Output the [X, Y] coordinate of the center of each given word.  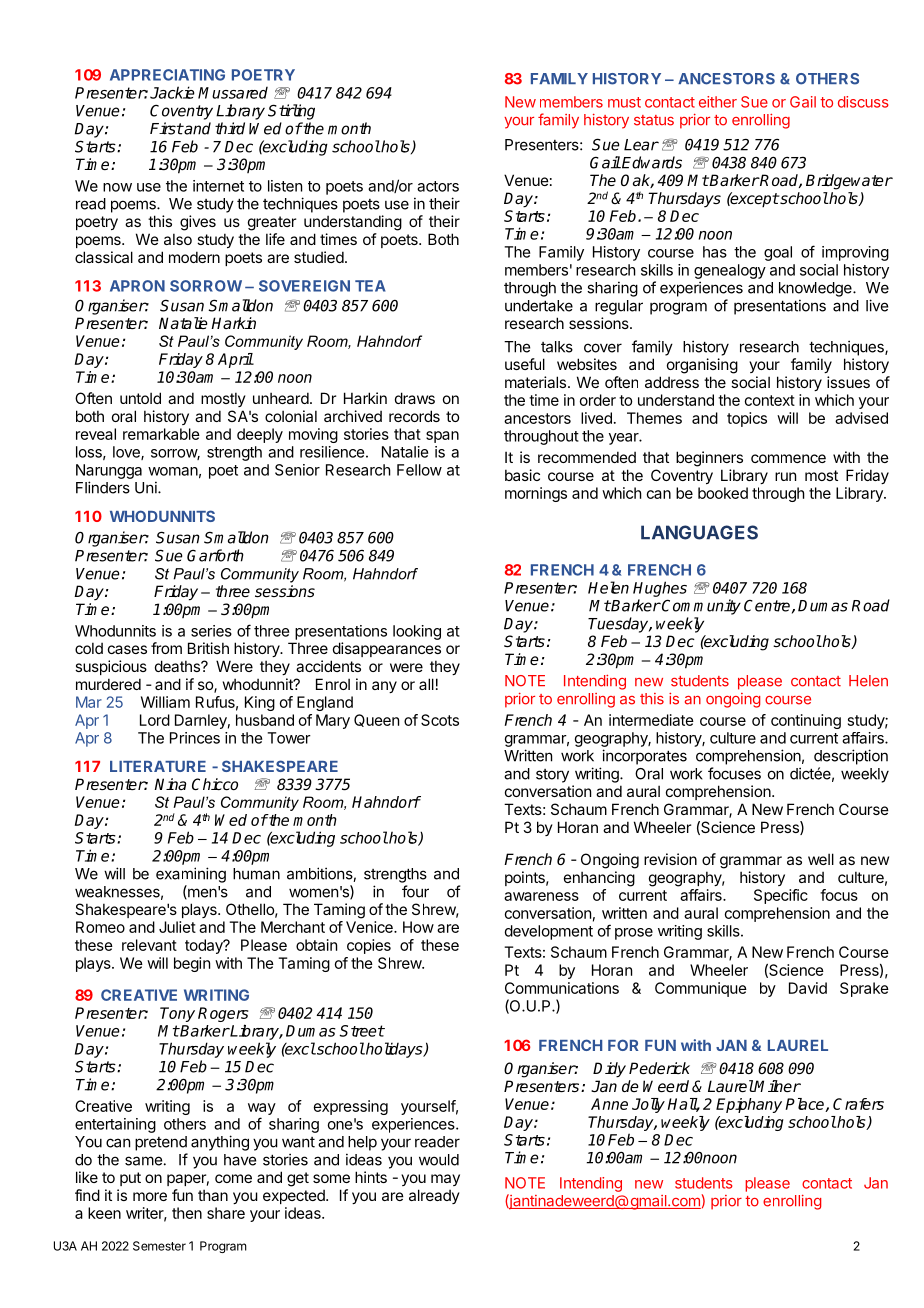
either [718, 102]
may [445, 1180]
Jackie [172, 92]
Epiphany [749, 1105]
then [187, 1213]
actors [438, 186]
